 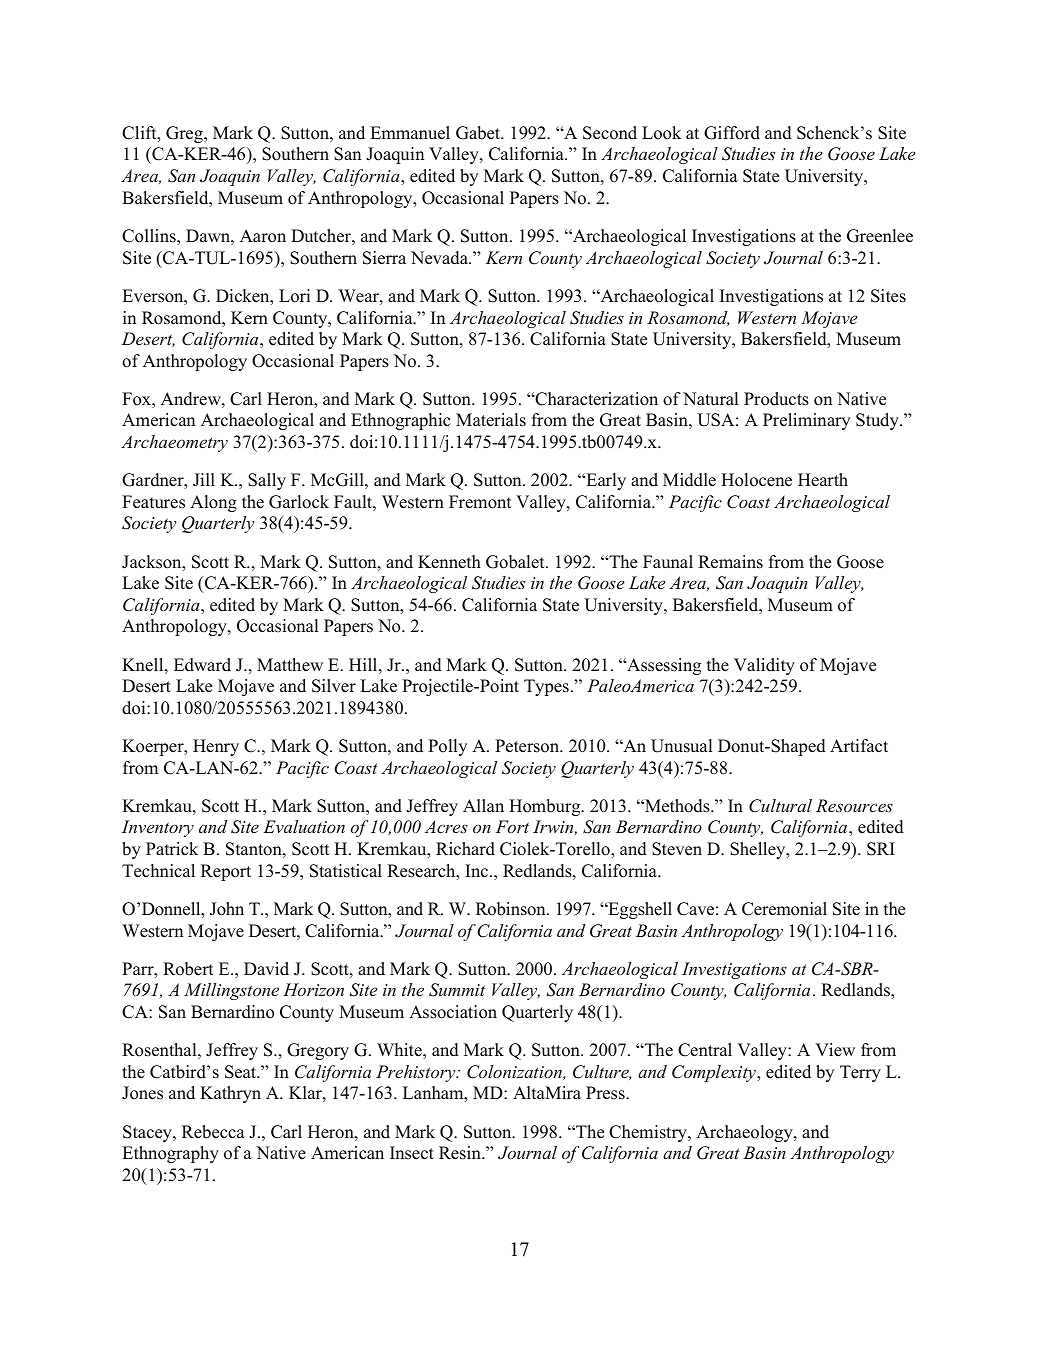 What do you see at coordinates (461, 1153) in the document?
I see `Resin` at bounding box center [461, 1153].
